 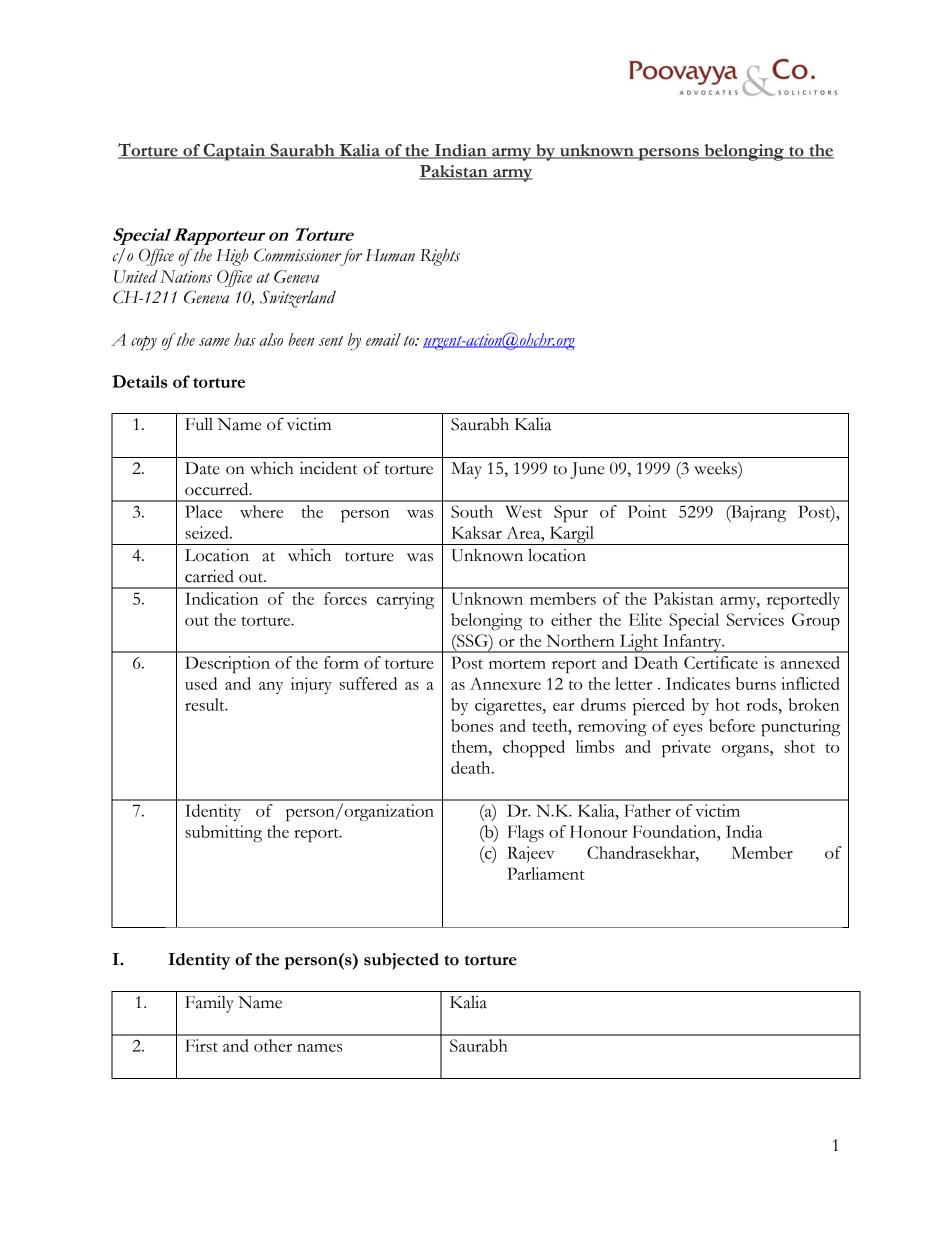 What do you see at coordinates (208, 532) in the screenshot?
I see `seized` at bounding box center [208, 532].
